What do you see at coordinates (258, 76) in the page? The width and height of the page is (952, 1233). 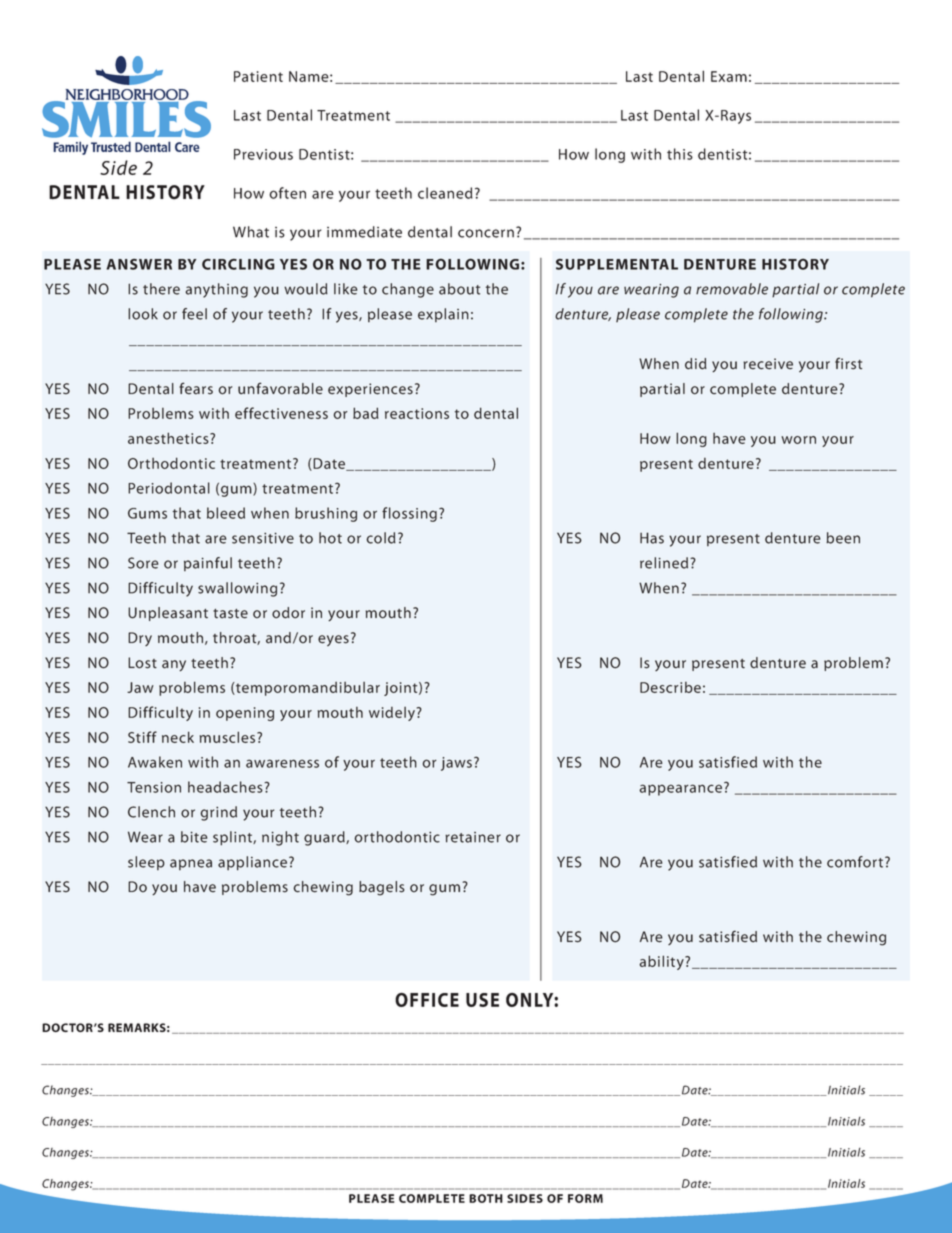 I see `Patient` at bounding box center [258, 76].
